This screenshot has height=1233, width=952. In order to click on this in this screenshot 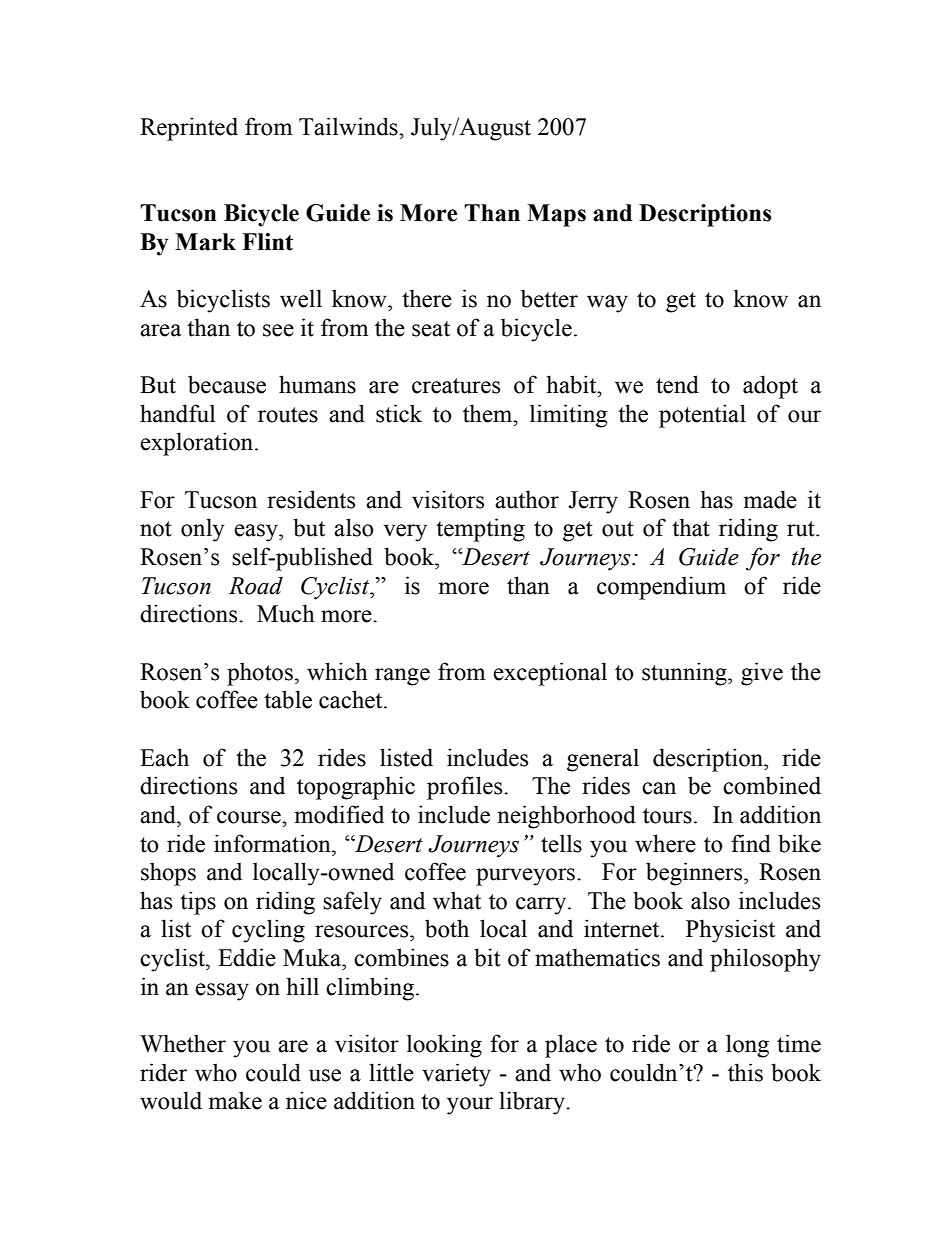, I will do `click(745, 1072)`.
